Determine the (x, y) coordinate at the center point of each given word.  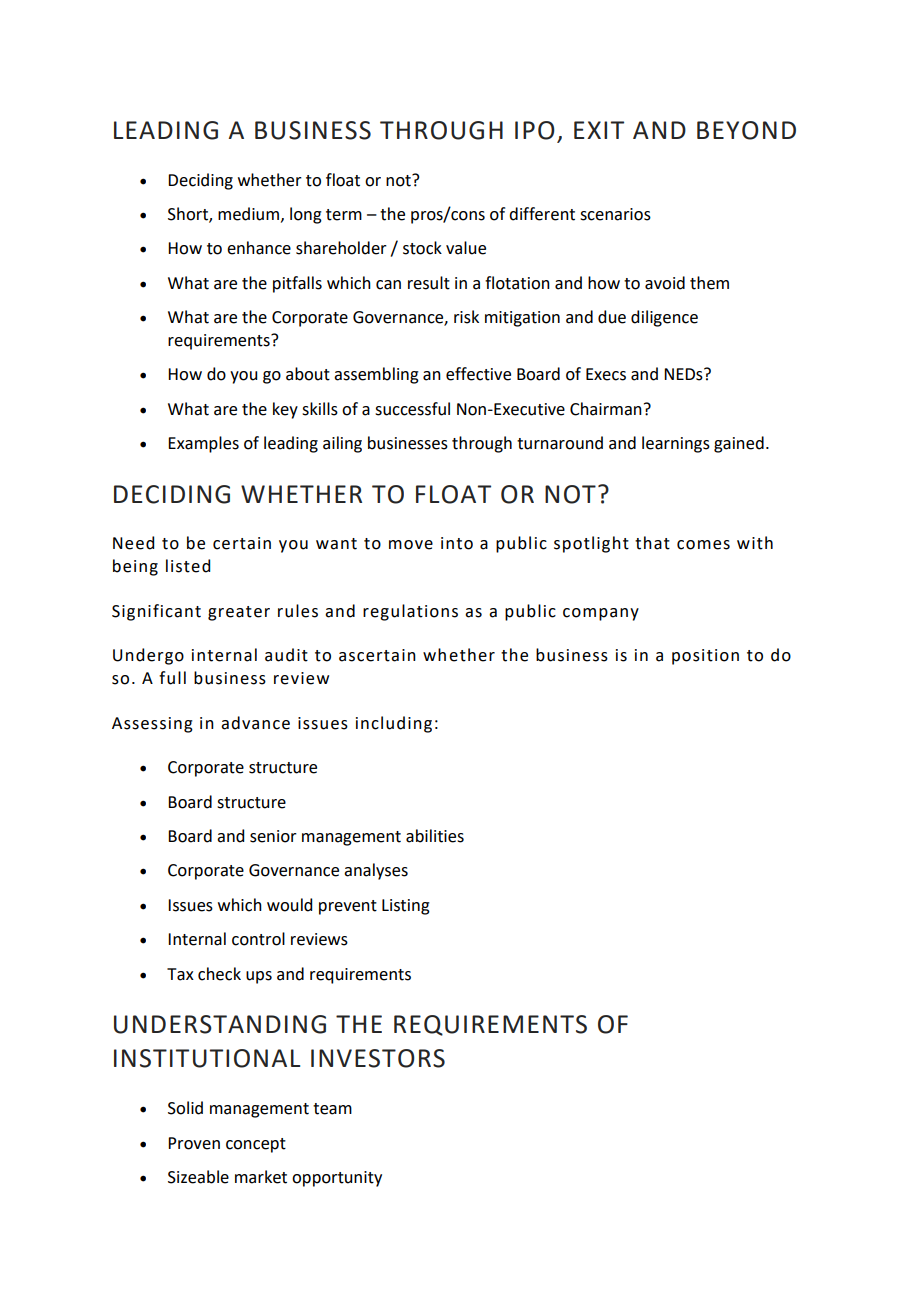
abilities (435, 836)
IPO (535, 130)
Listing (406, 907)
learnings (676, 444)
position (705, 657)
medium (250, 214)
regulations (410, 612)
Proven (194, 1143)
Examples (203, 444)
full (172, 678)
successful (412, 409)
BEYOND (746, 130)
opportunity (337, 1179)
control (258, 939)
